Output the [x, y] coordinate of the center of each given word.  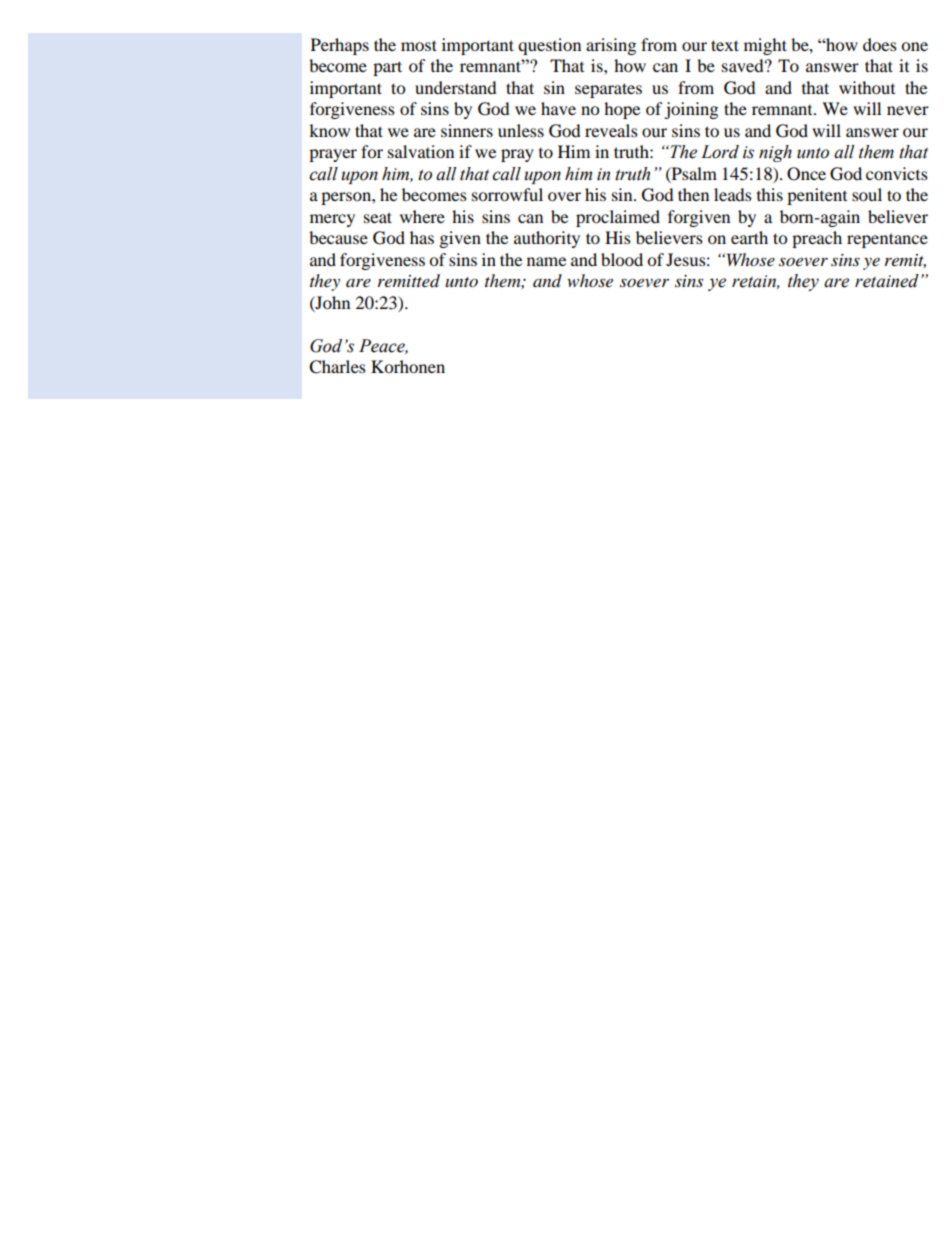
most [419, 45]
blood [622, 259]
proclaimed [618, 218]
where [422, 216]
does [880, 44]
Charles [337, 367]
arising [611, 46]
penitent [817, 196]
